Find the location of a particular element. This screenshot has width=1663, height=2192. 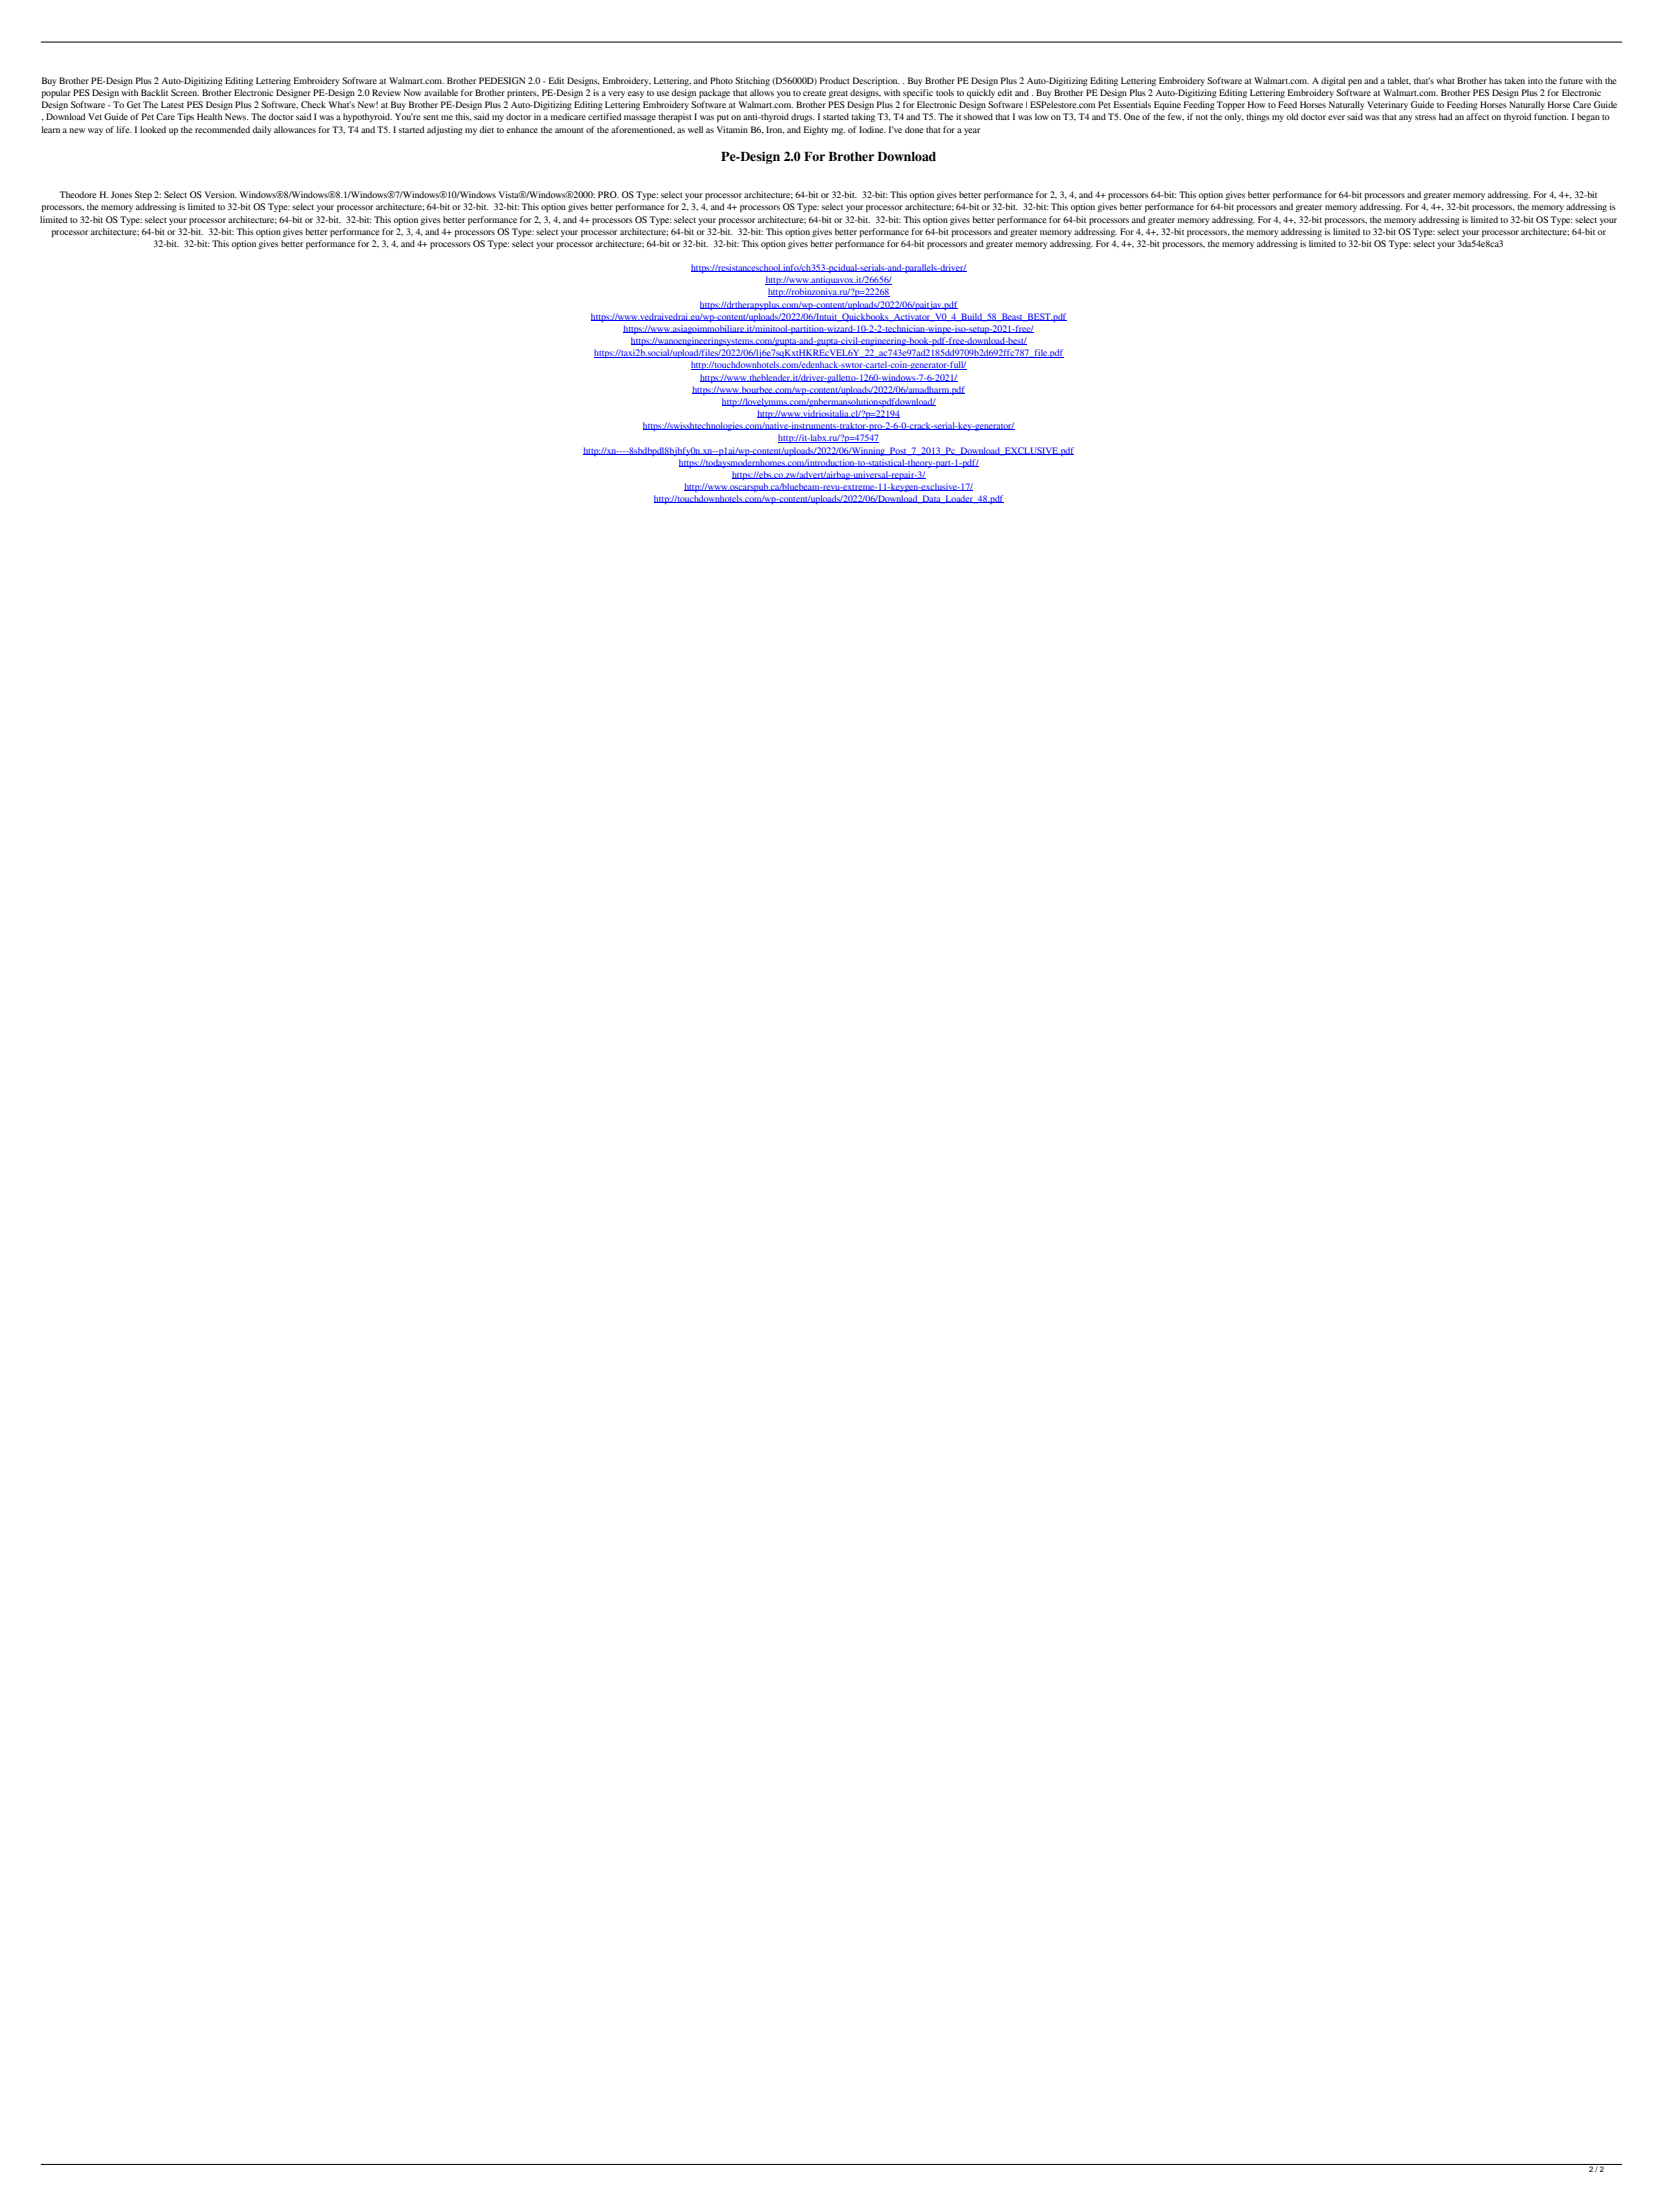

Screen is located at coordinates (185, 92).
